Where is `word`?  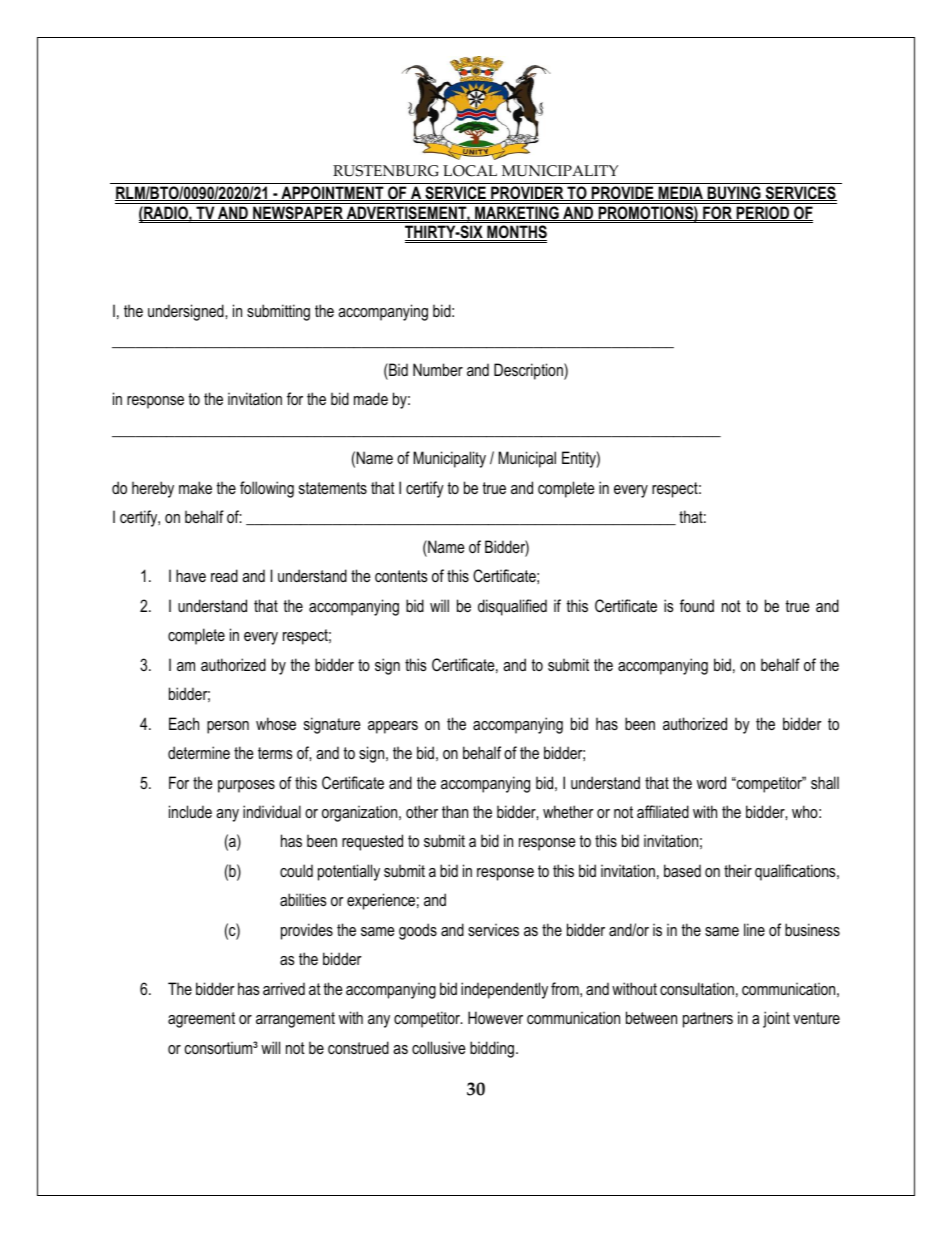 word is located at coordinates (711, 782).
